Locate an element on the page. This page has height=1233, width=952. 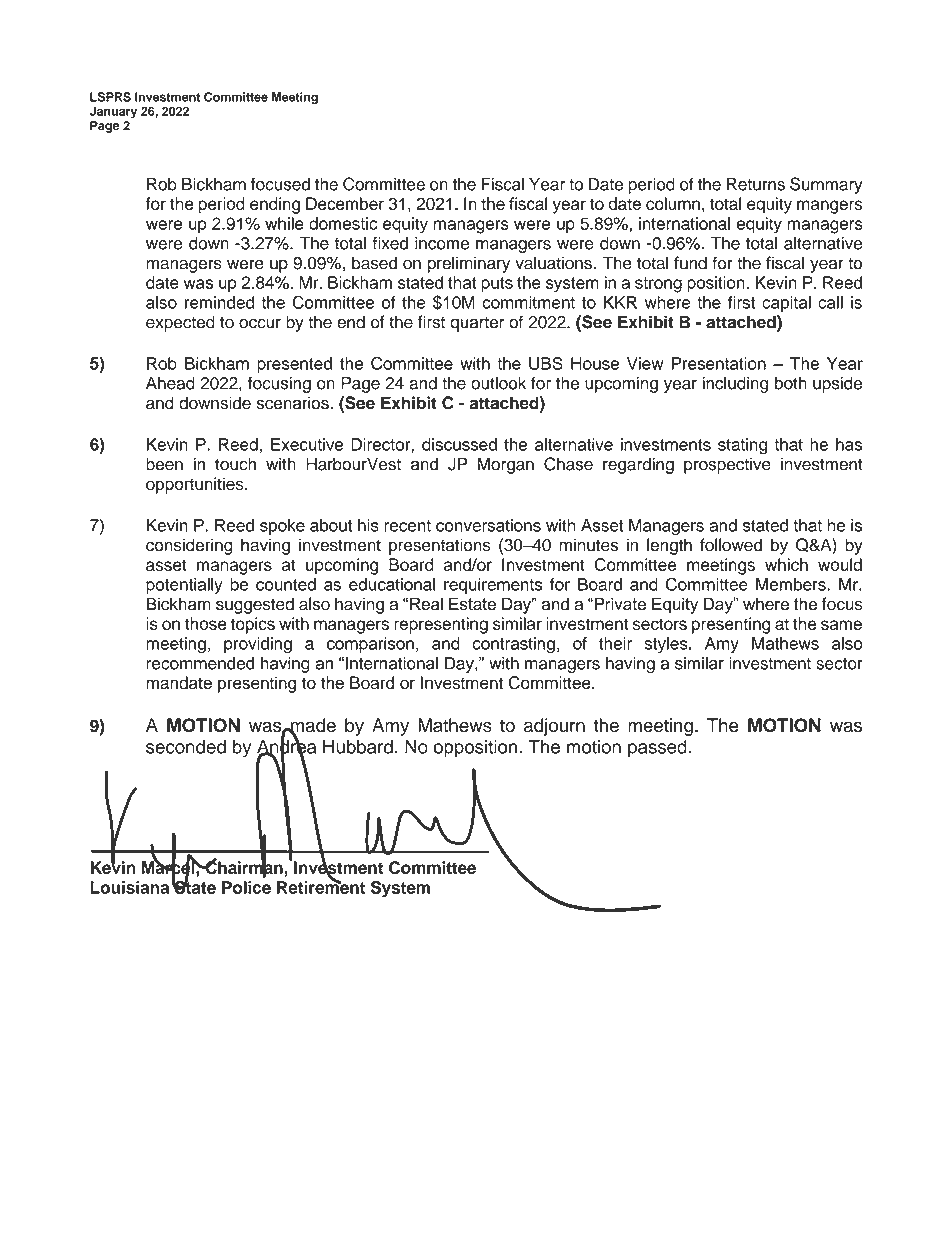
December is located at coordinates (345, 203).
